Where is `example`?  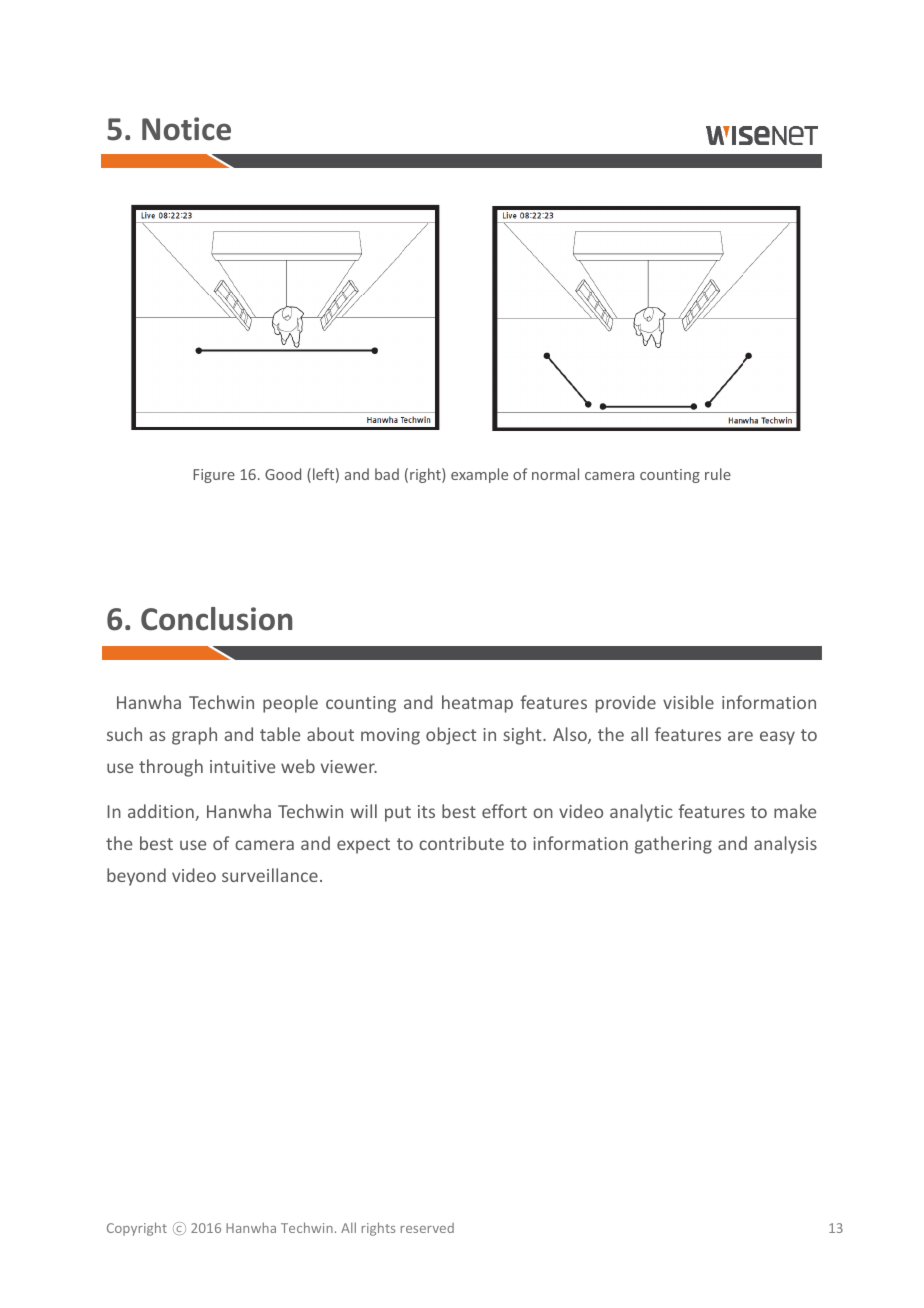 example is located at coordinates (479, 475).
